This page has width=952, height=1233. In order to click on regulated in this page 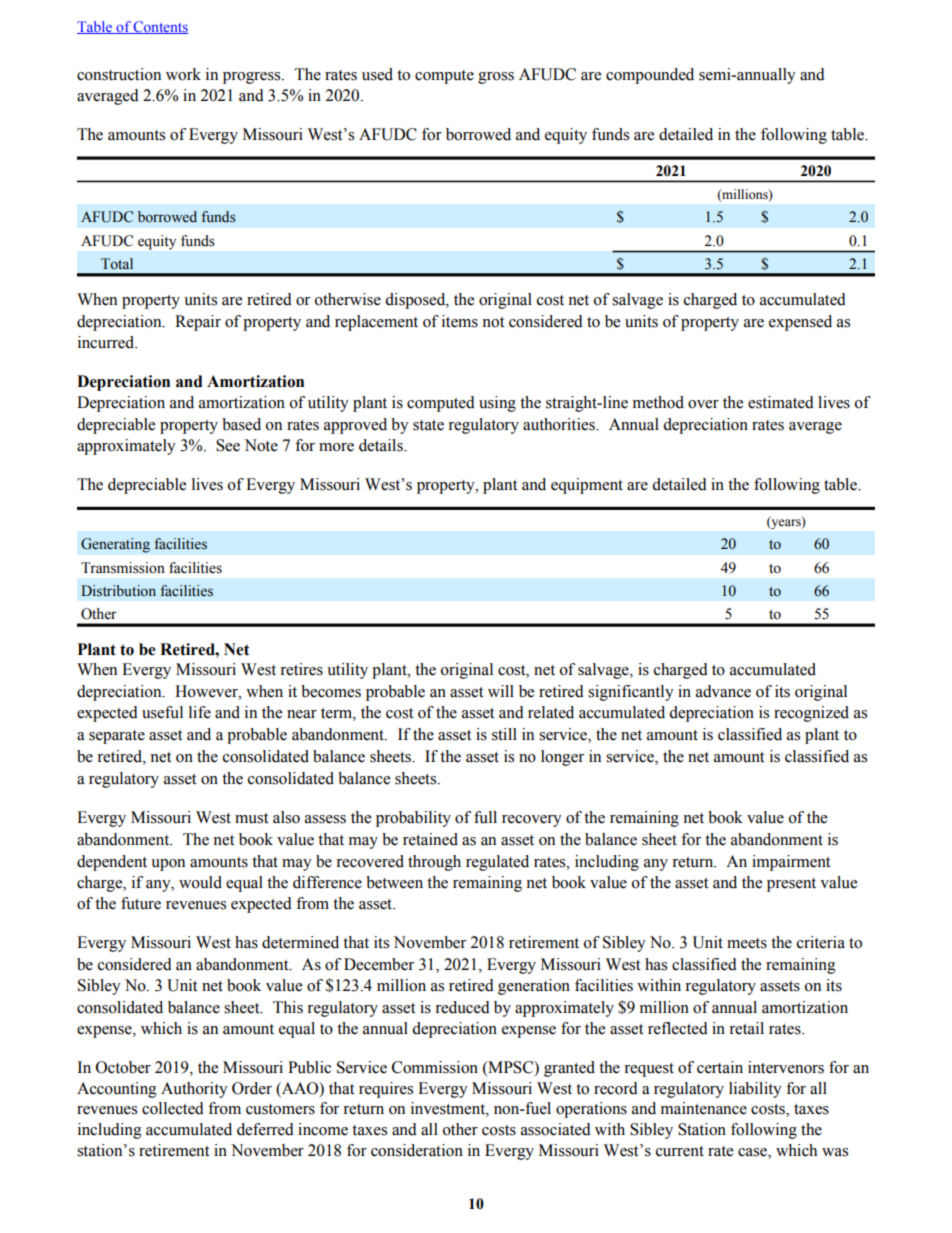, I will do `click(497, 863)`.
